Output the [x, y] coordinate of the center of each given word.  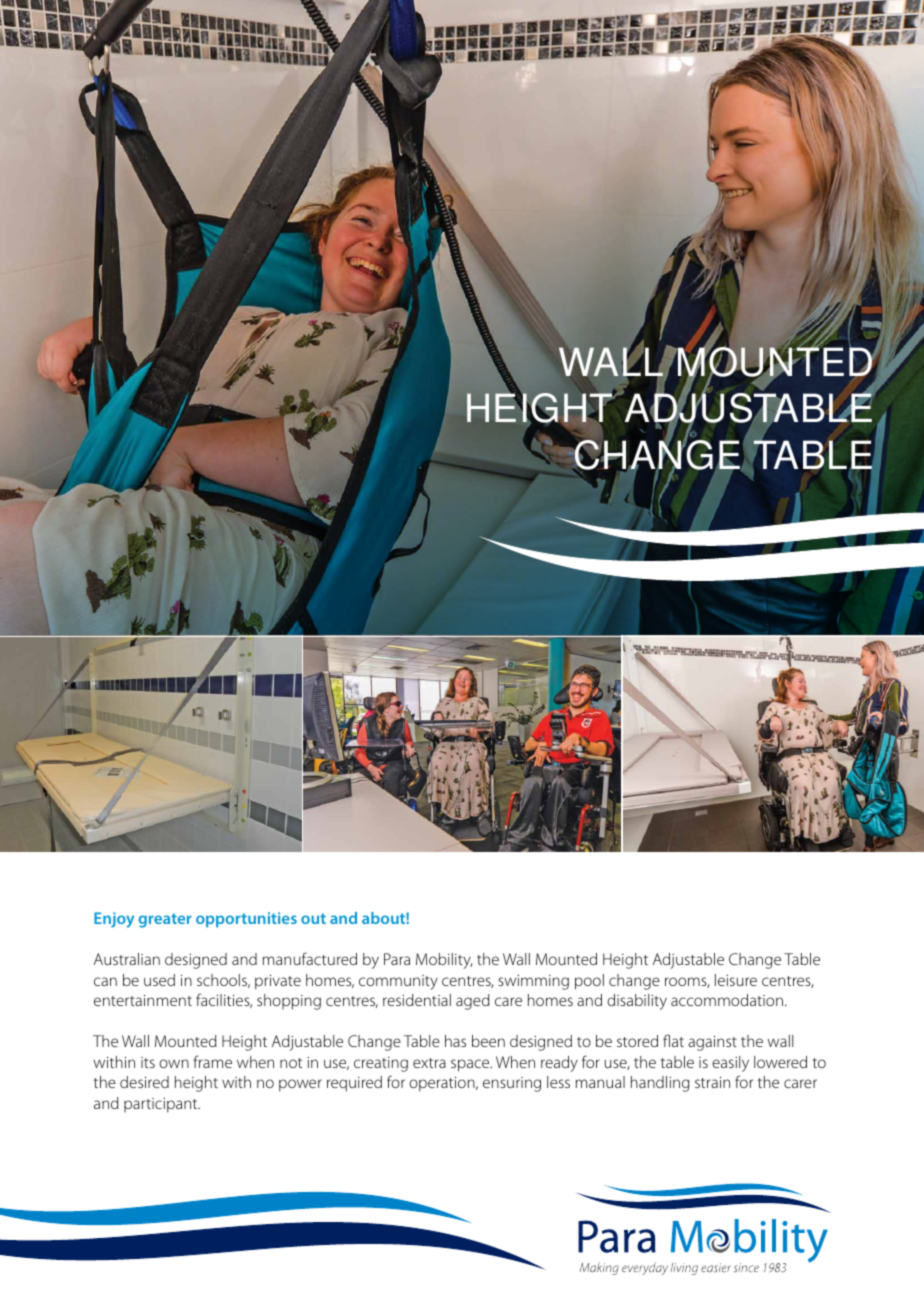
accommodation [727, 1000]
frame [212, 1061]
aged [473, 1002]
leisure [736, 980]
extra [429, 1063]
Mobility [444, 961]
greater [165, 920]
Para [397, 959]
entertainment [143, 1000]
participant [162, 1105]
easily [730, 1064]
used [159, 980]
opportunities [246, 920]
